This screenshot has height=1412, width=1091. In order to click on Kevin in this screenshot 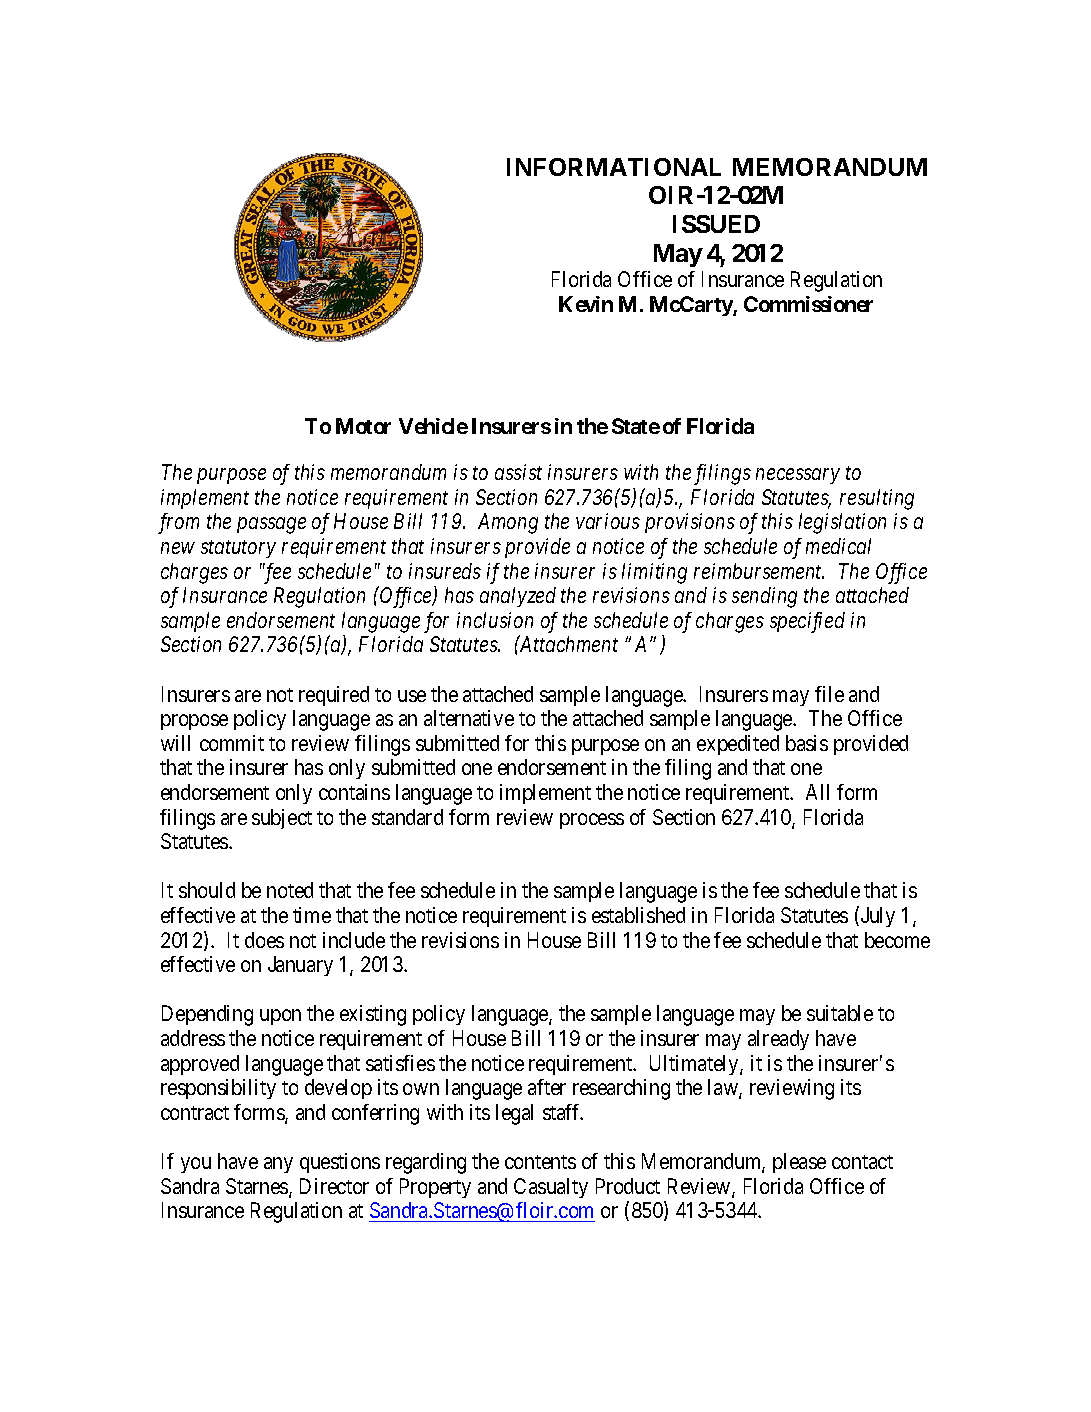, I will do `click(586, 304)`.
